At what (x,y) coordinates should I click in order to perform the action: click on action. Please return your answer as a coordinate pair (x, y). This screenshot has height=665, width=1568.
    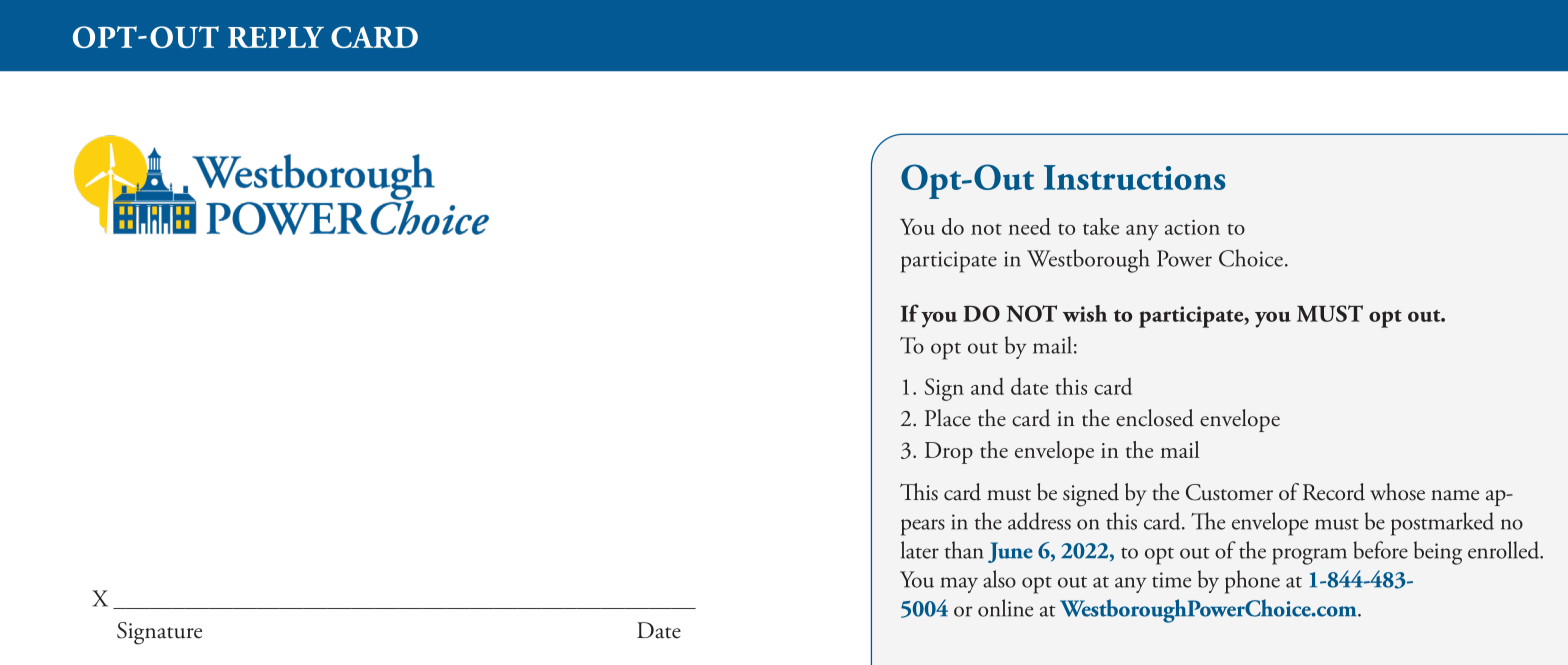
    Looking at the image, I should click on (1192, 227).
